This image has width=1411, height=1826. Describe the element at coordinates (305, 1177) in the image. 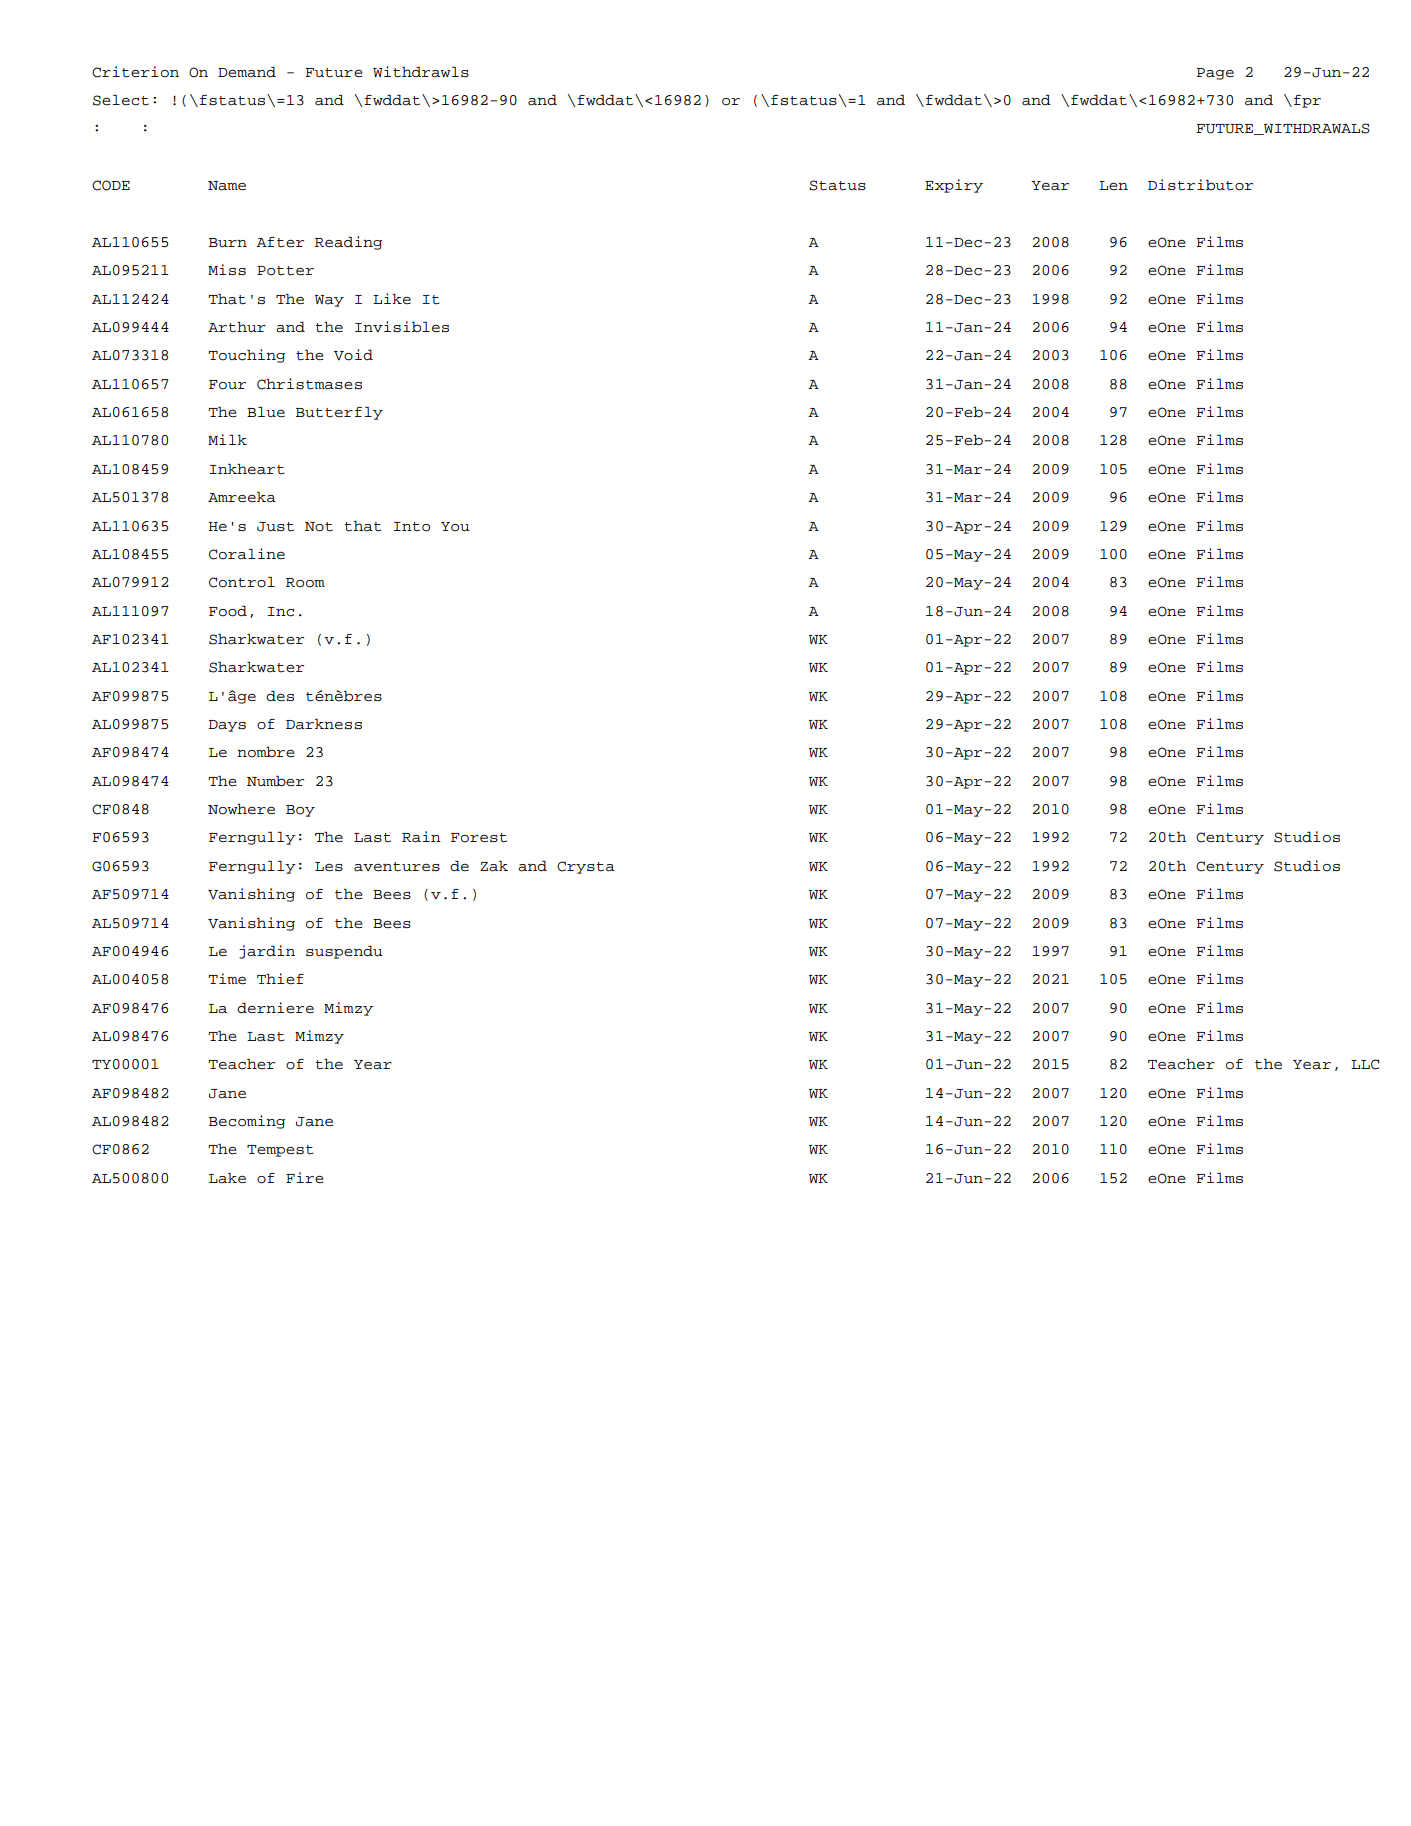

I see `Fire` at that location.
